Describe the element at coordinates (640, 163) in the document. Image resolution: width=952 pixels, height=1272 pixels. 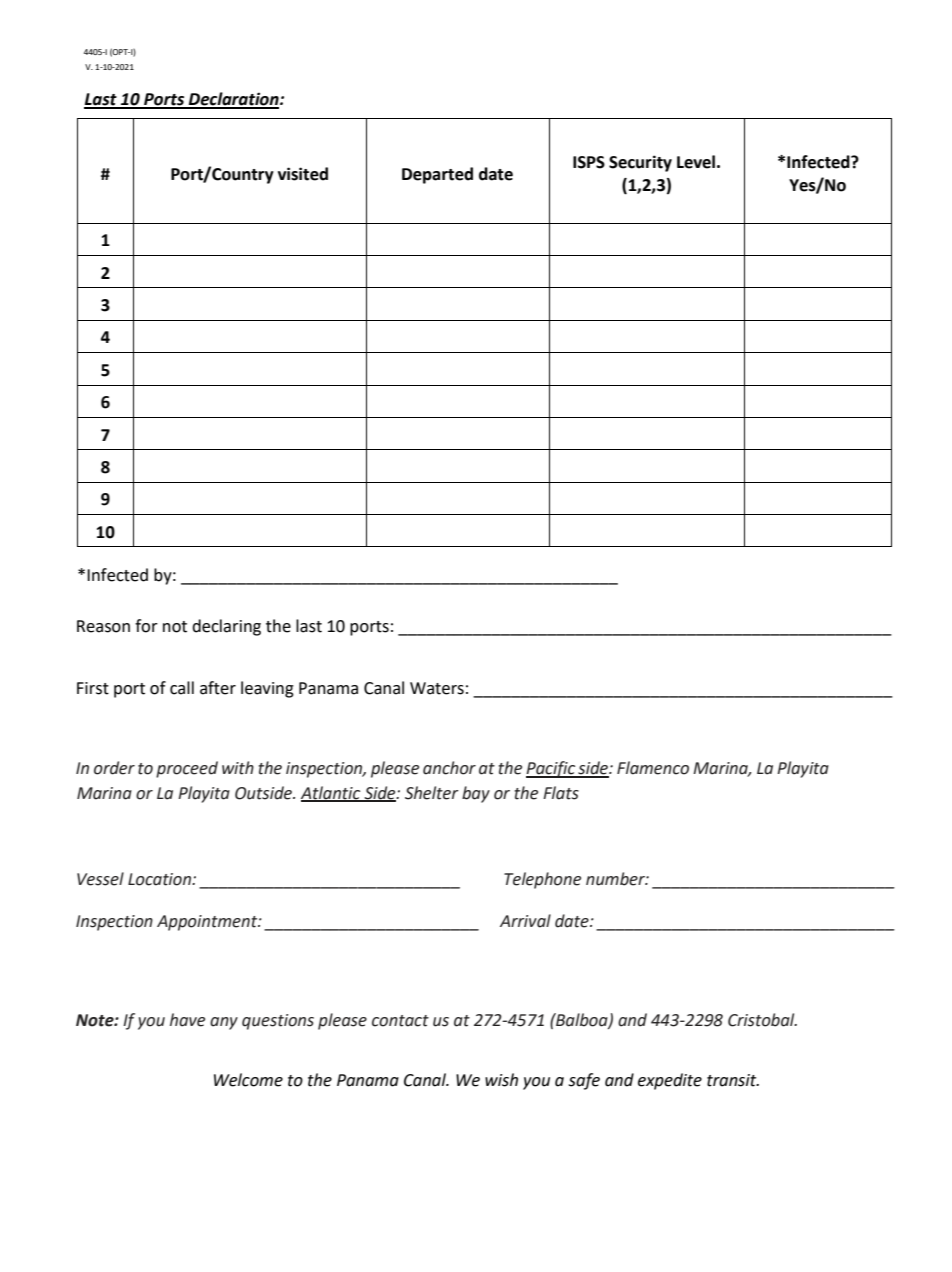
I see `Security` at that location.
